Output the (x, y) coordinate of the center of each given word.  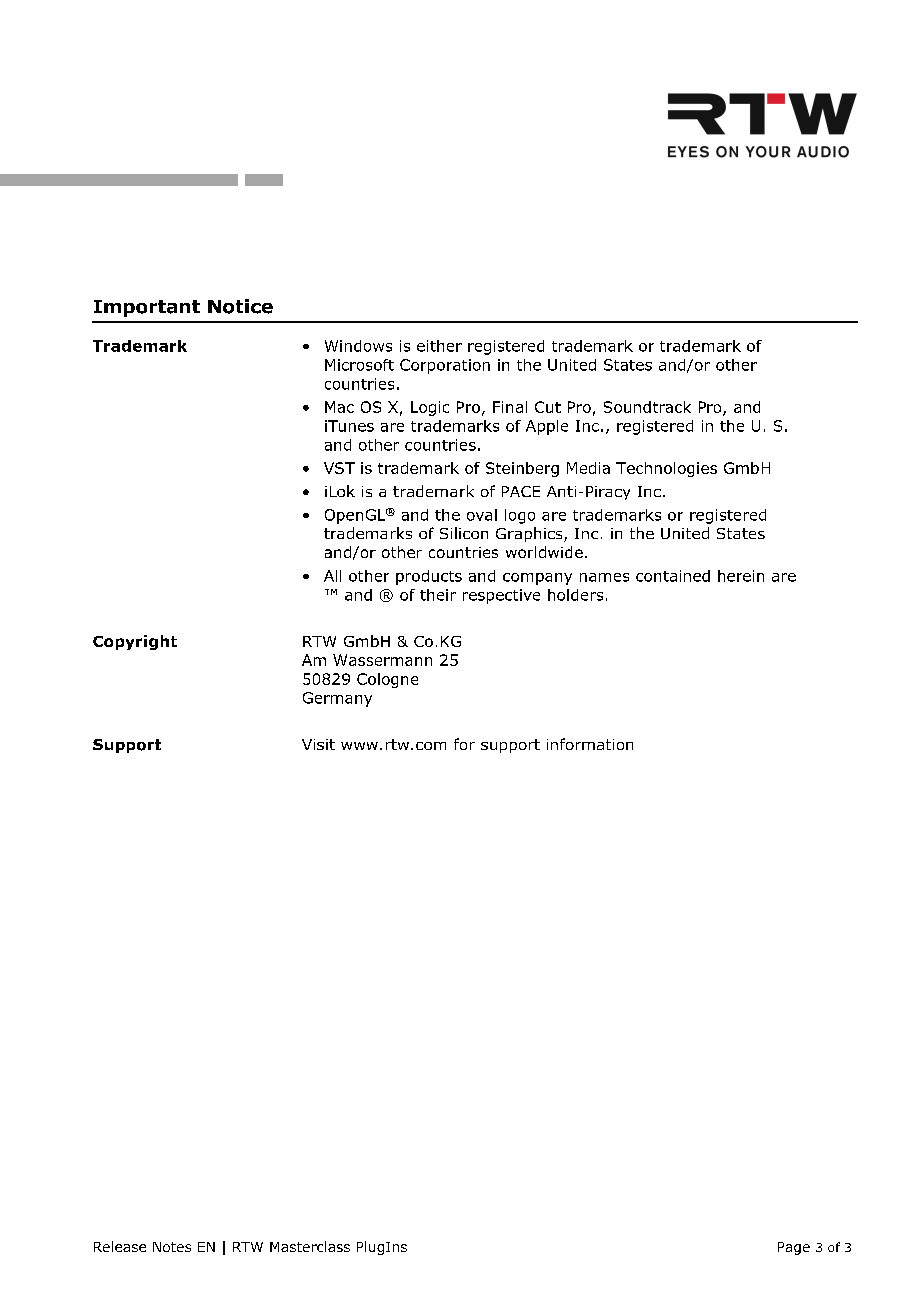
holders (575, 595)
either (439, 346)
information (590, 744)
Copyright (135, 642)
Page (794, 1248)
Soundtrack (647, 407)
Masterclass (310, 1246)
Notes (172, 1247)
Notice (240, 306)
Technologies (666, 469)
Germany (337, 699)
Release (120, 1246)
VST (339, 468)
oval (482, 515)
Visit (318, 744)
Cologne (387, 680)
